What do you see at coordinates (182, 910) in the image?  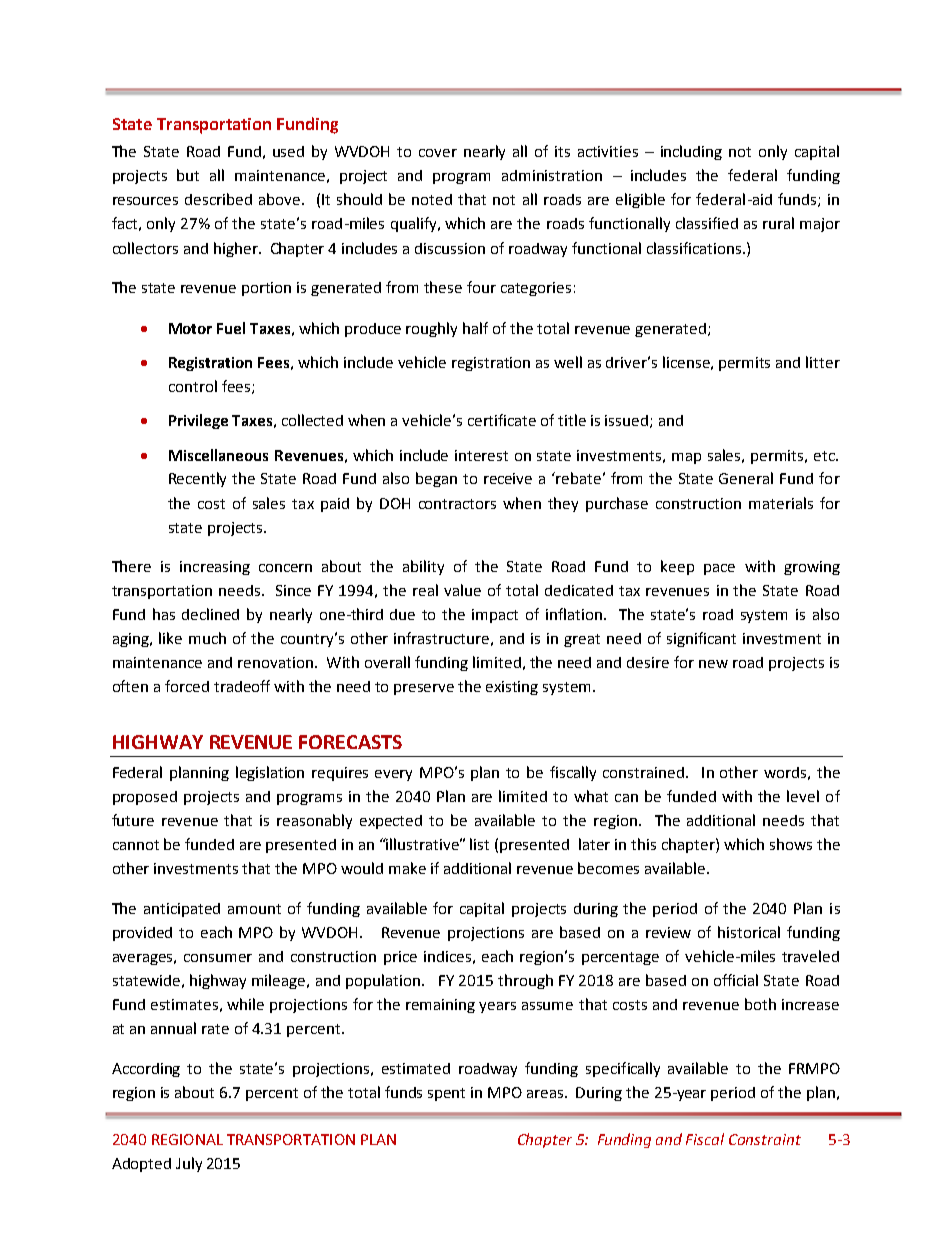 I see `anticipated` at bounding box center [182, 910].
